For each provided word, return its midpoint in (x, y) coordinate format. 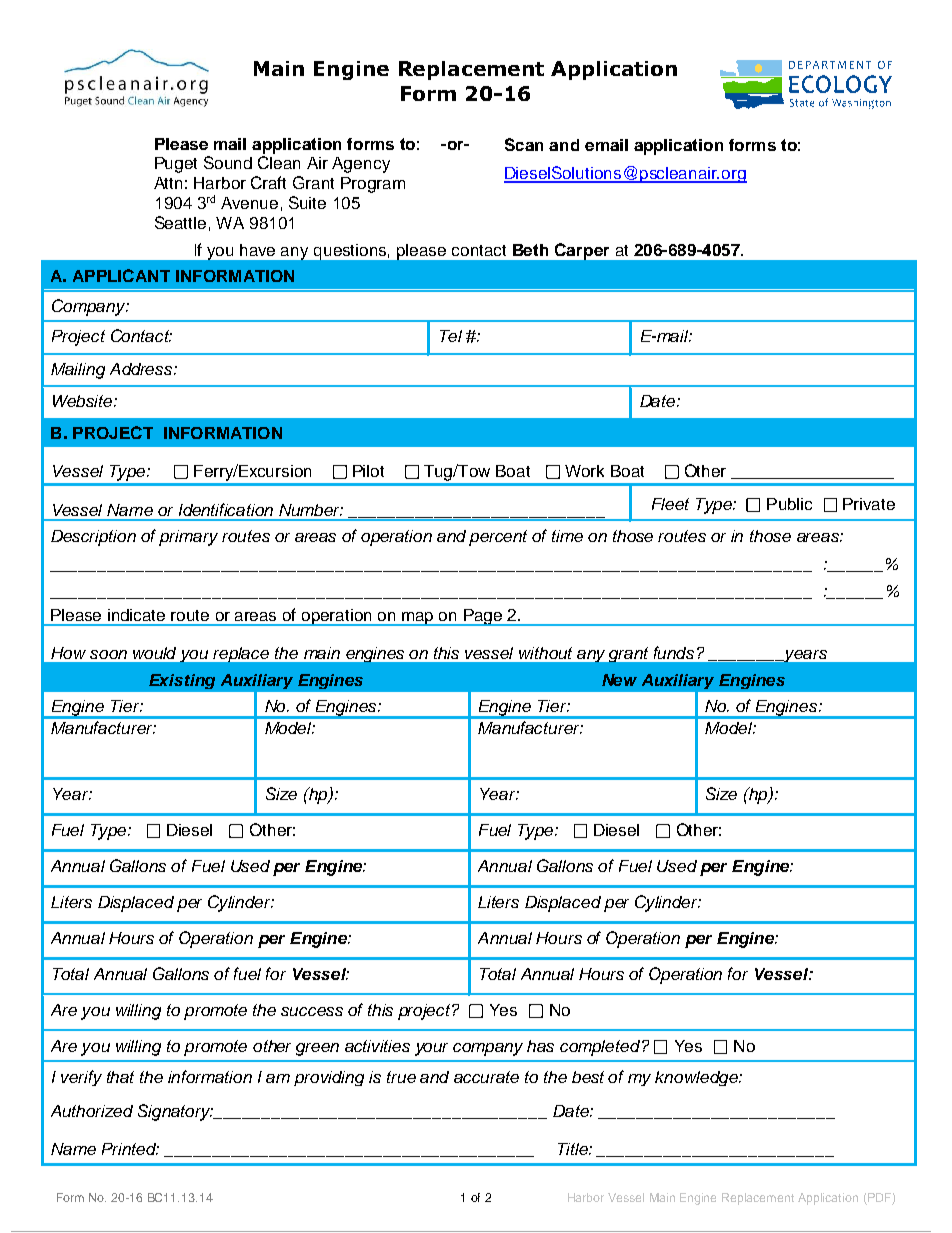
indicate (136, 615)
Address (142, 369)
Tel (451, 336)
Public (789, 504)
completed (601, 1048)
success (312, 1011)
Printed (130, 1149)
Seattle (180, 222)
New (619, 680)
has (540, 1046)
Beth (530, 250)
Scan (524, 144)
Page (483, 617)
